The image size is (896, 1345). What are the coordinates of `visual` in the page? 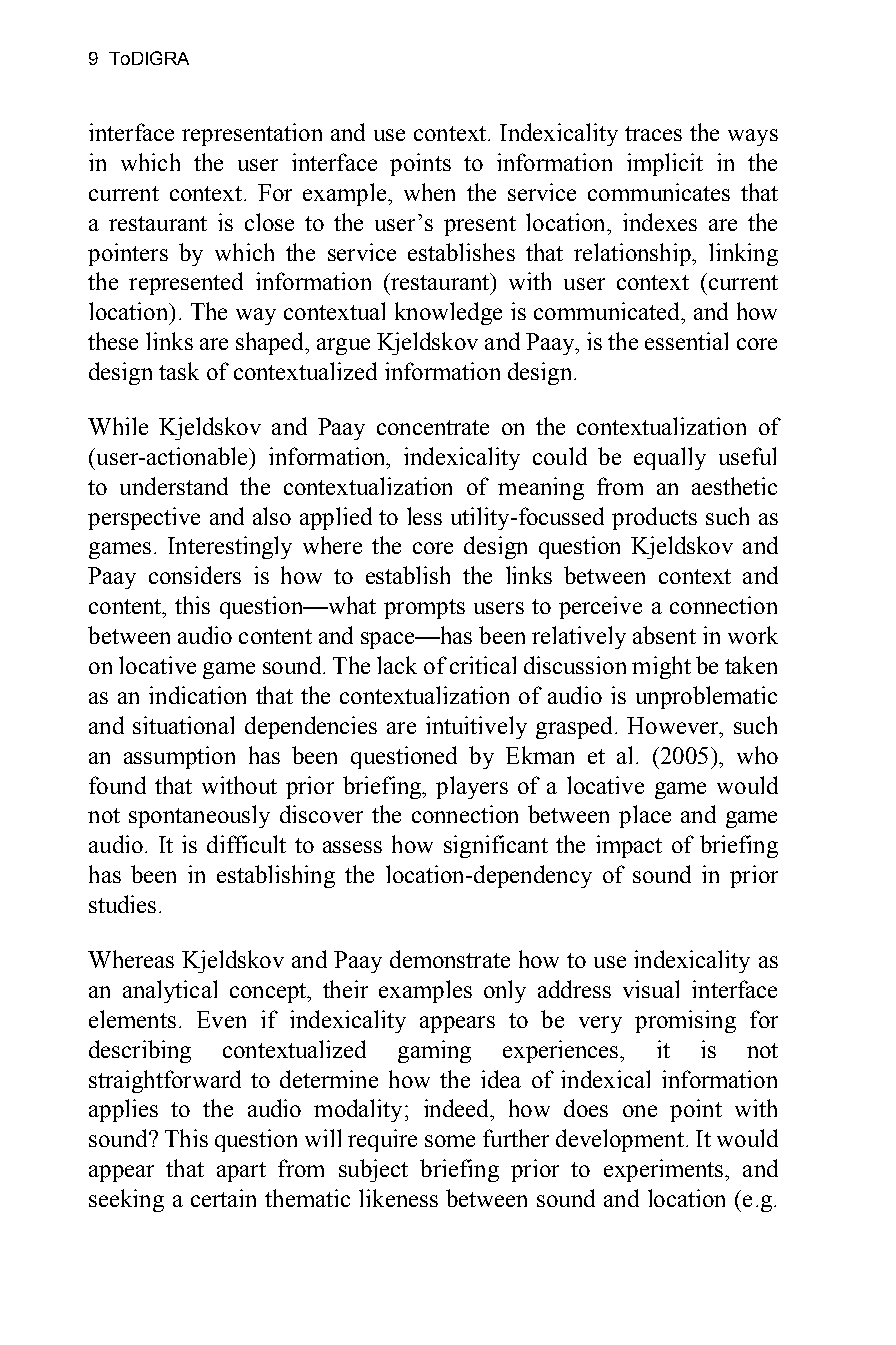 It's located at (651, 989).
